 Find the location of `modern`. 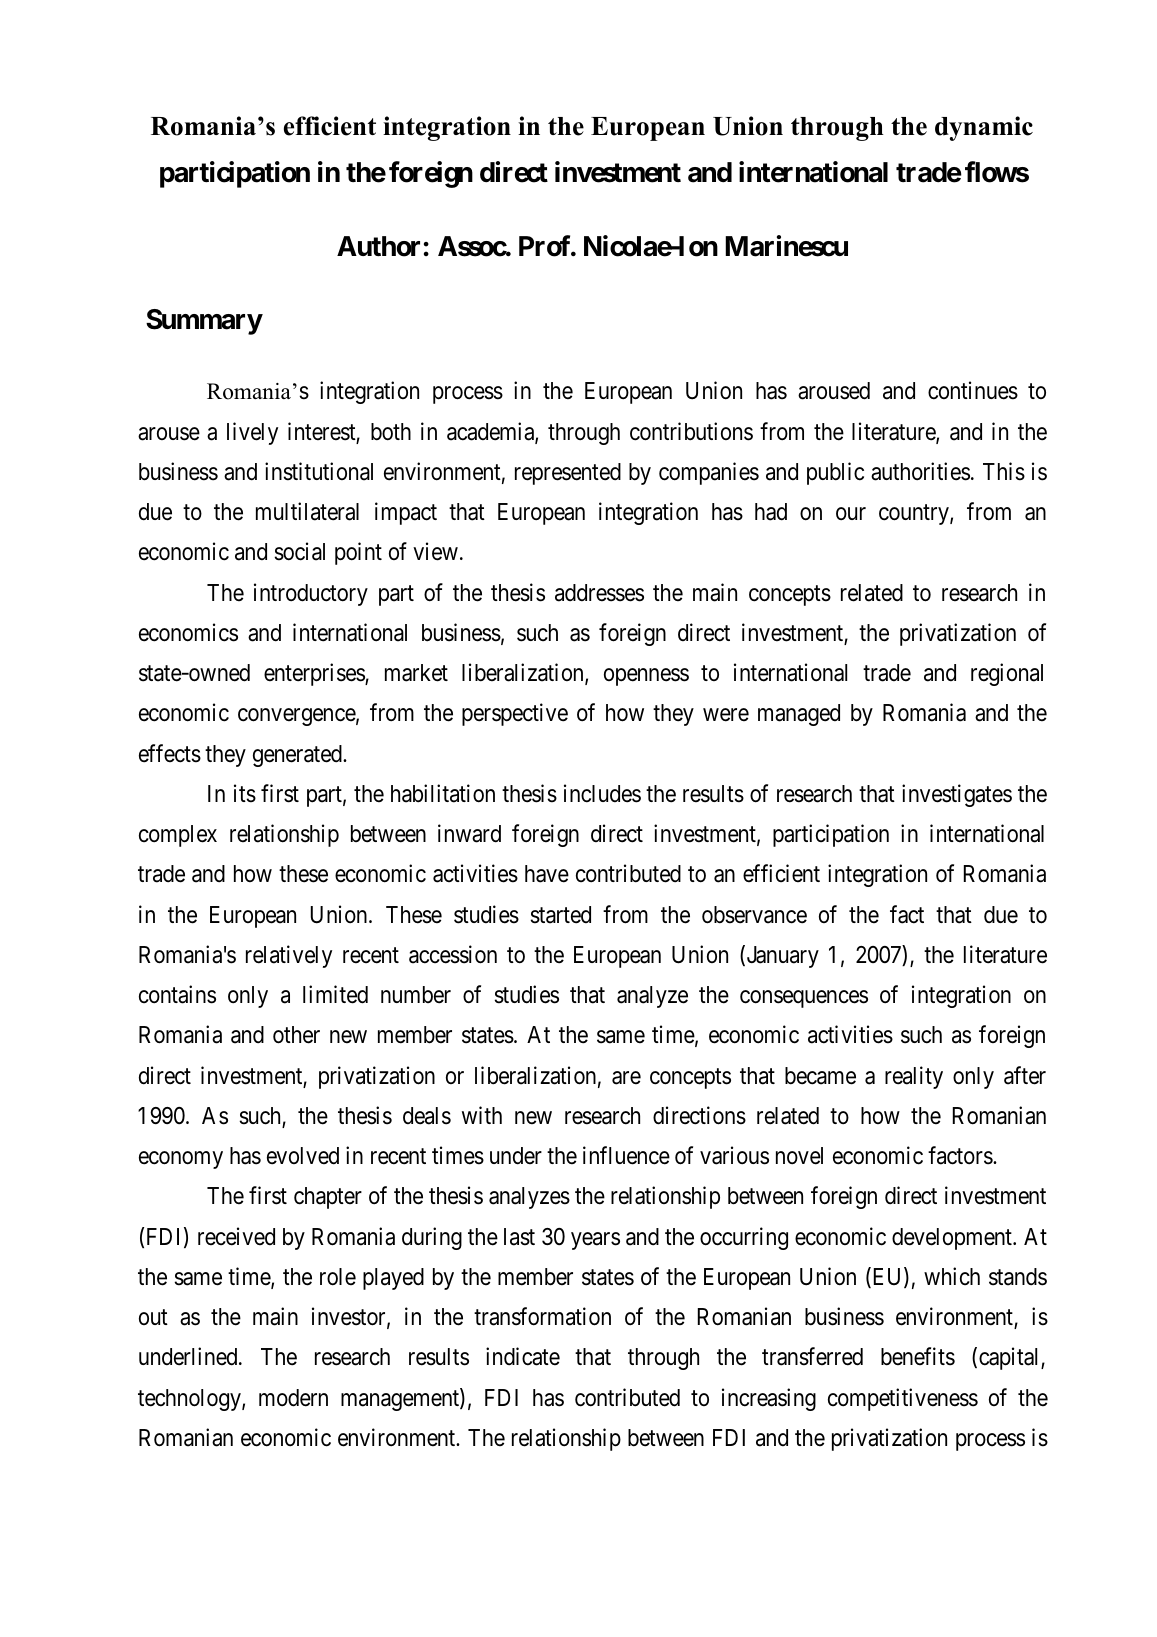

modern is located at coordinates (293, 1398).
